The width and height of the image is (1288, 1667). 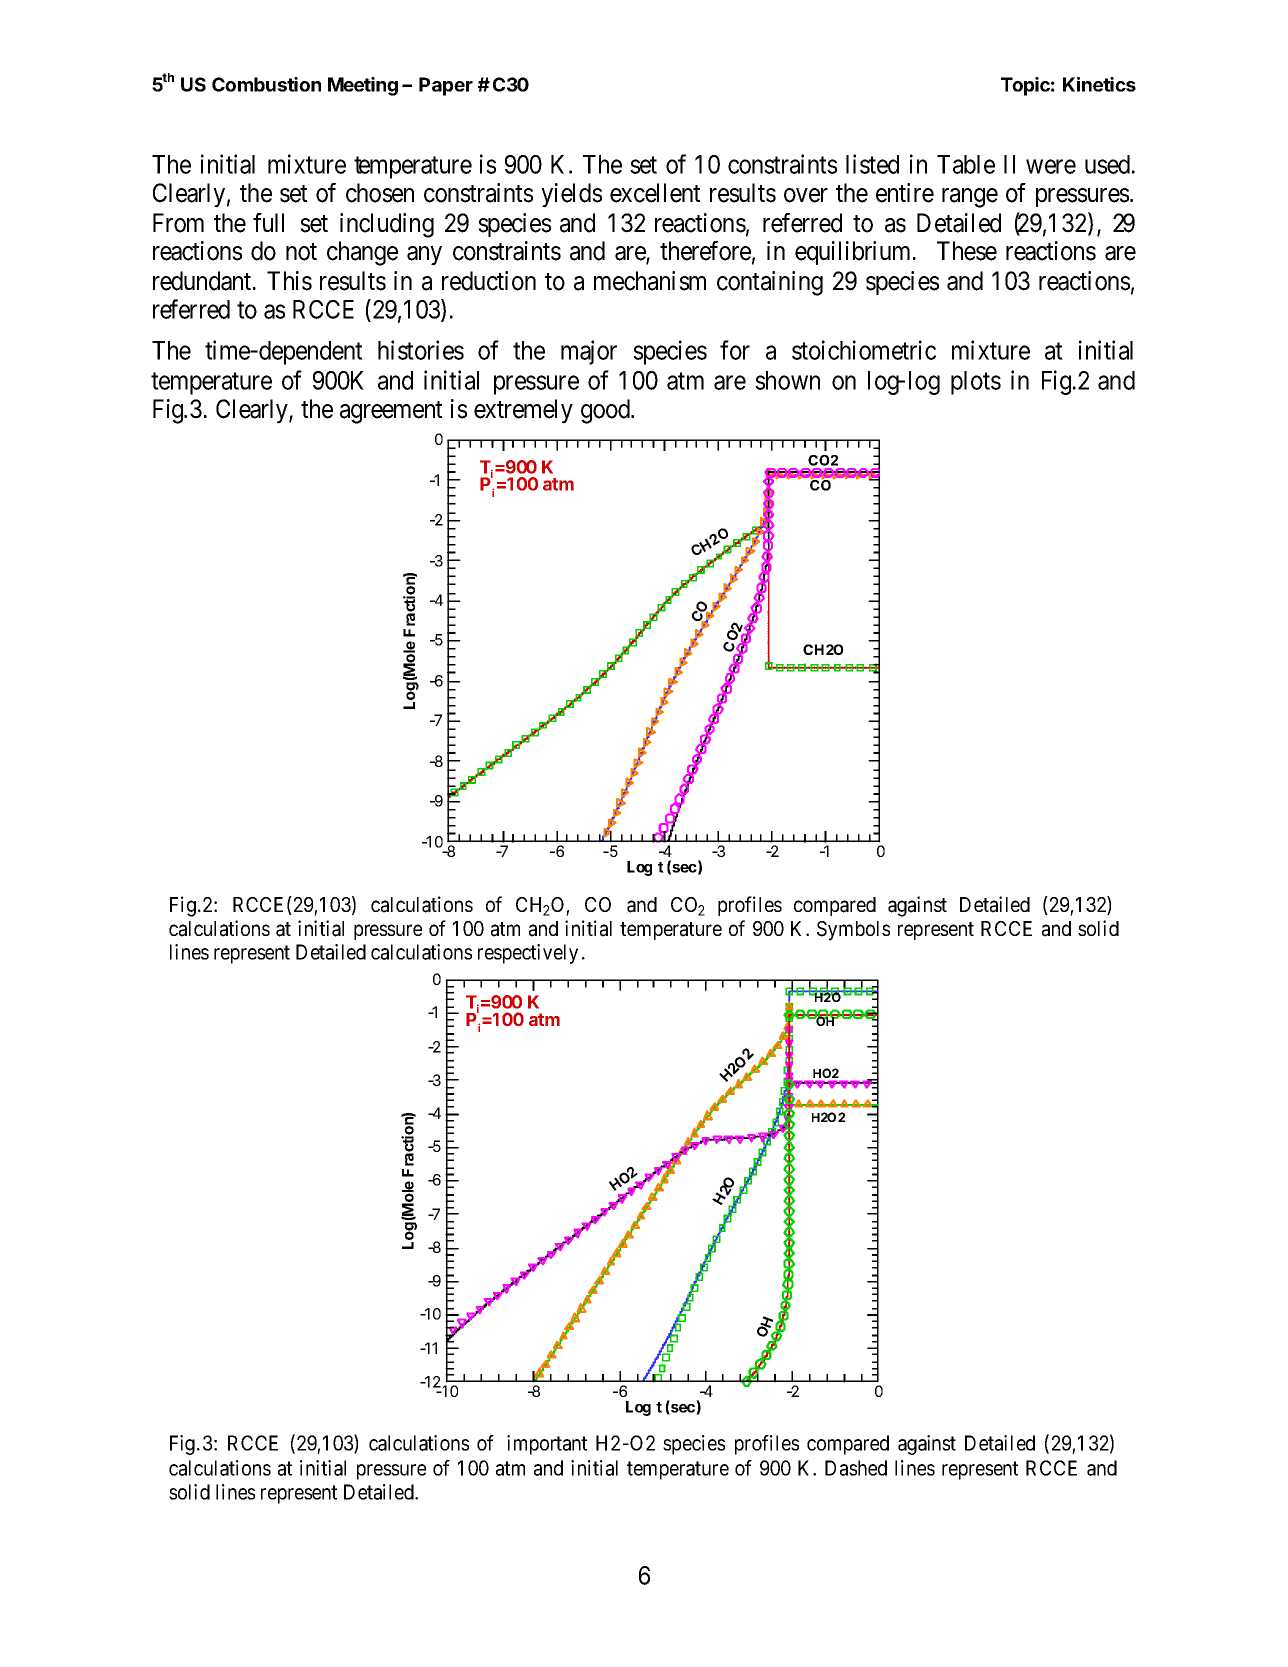 I want to click on Table, so click(x=966, y=164).
